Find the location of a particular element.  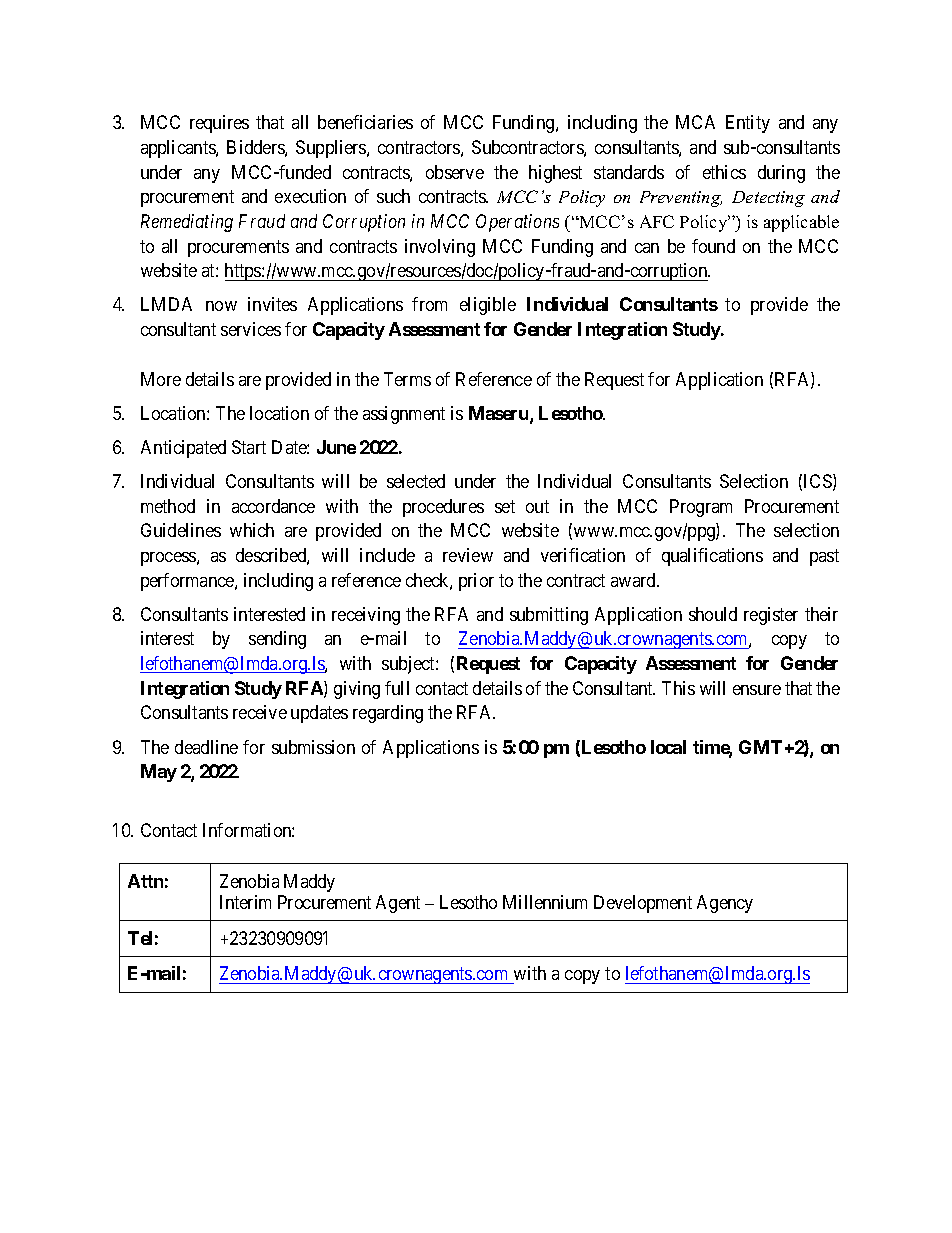

eligible is located at coordinates (488, 306).
